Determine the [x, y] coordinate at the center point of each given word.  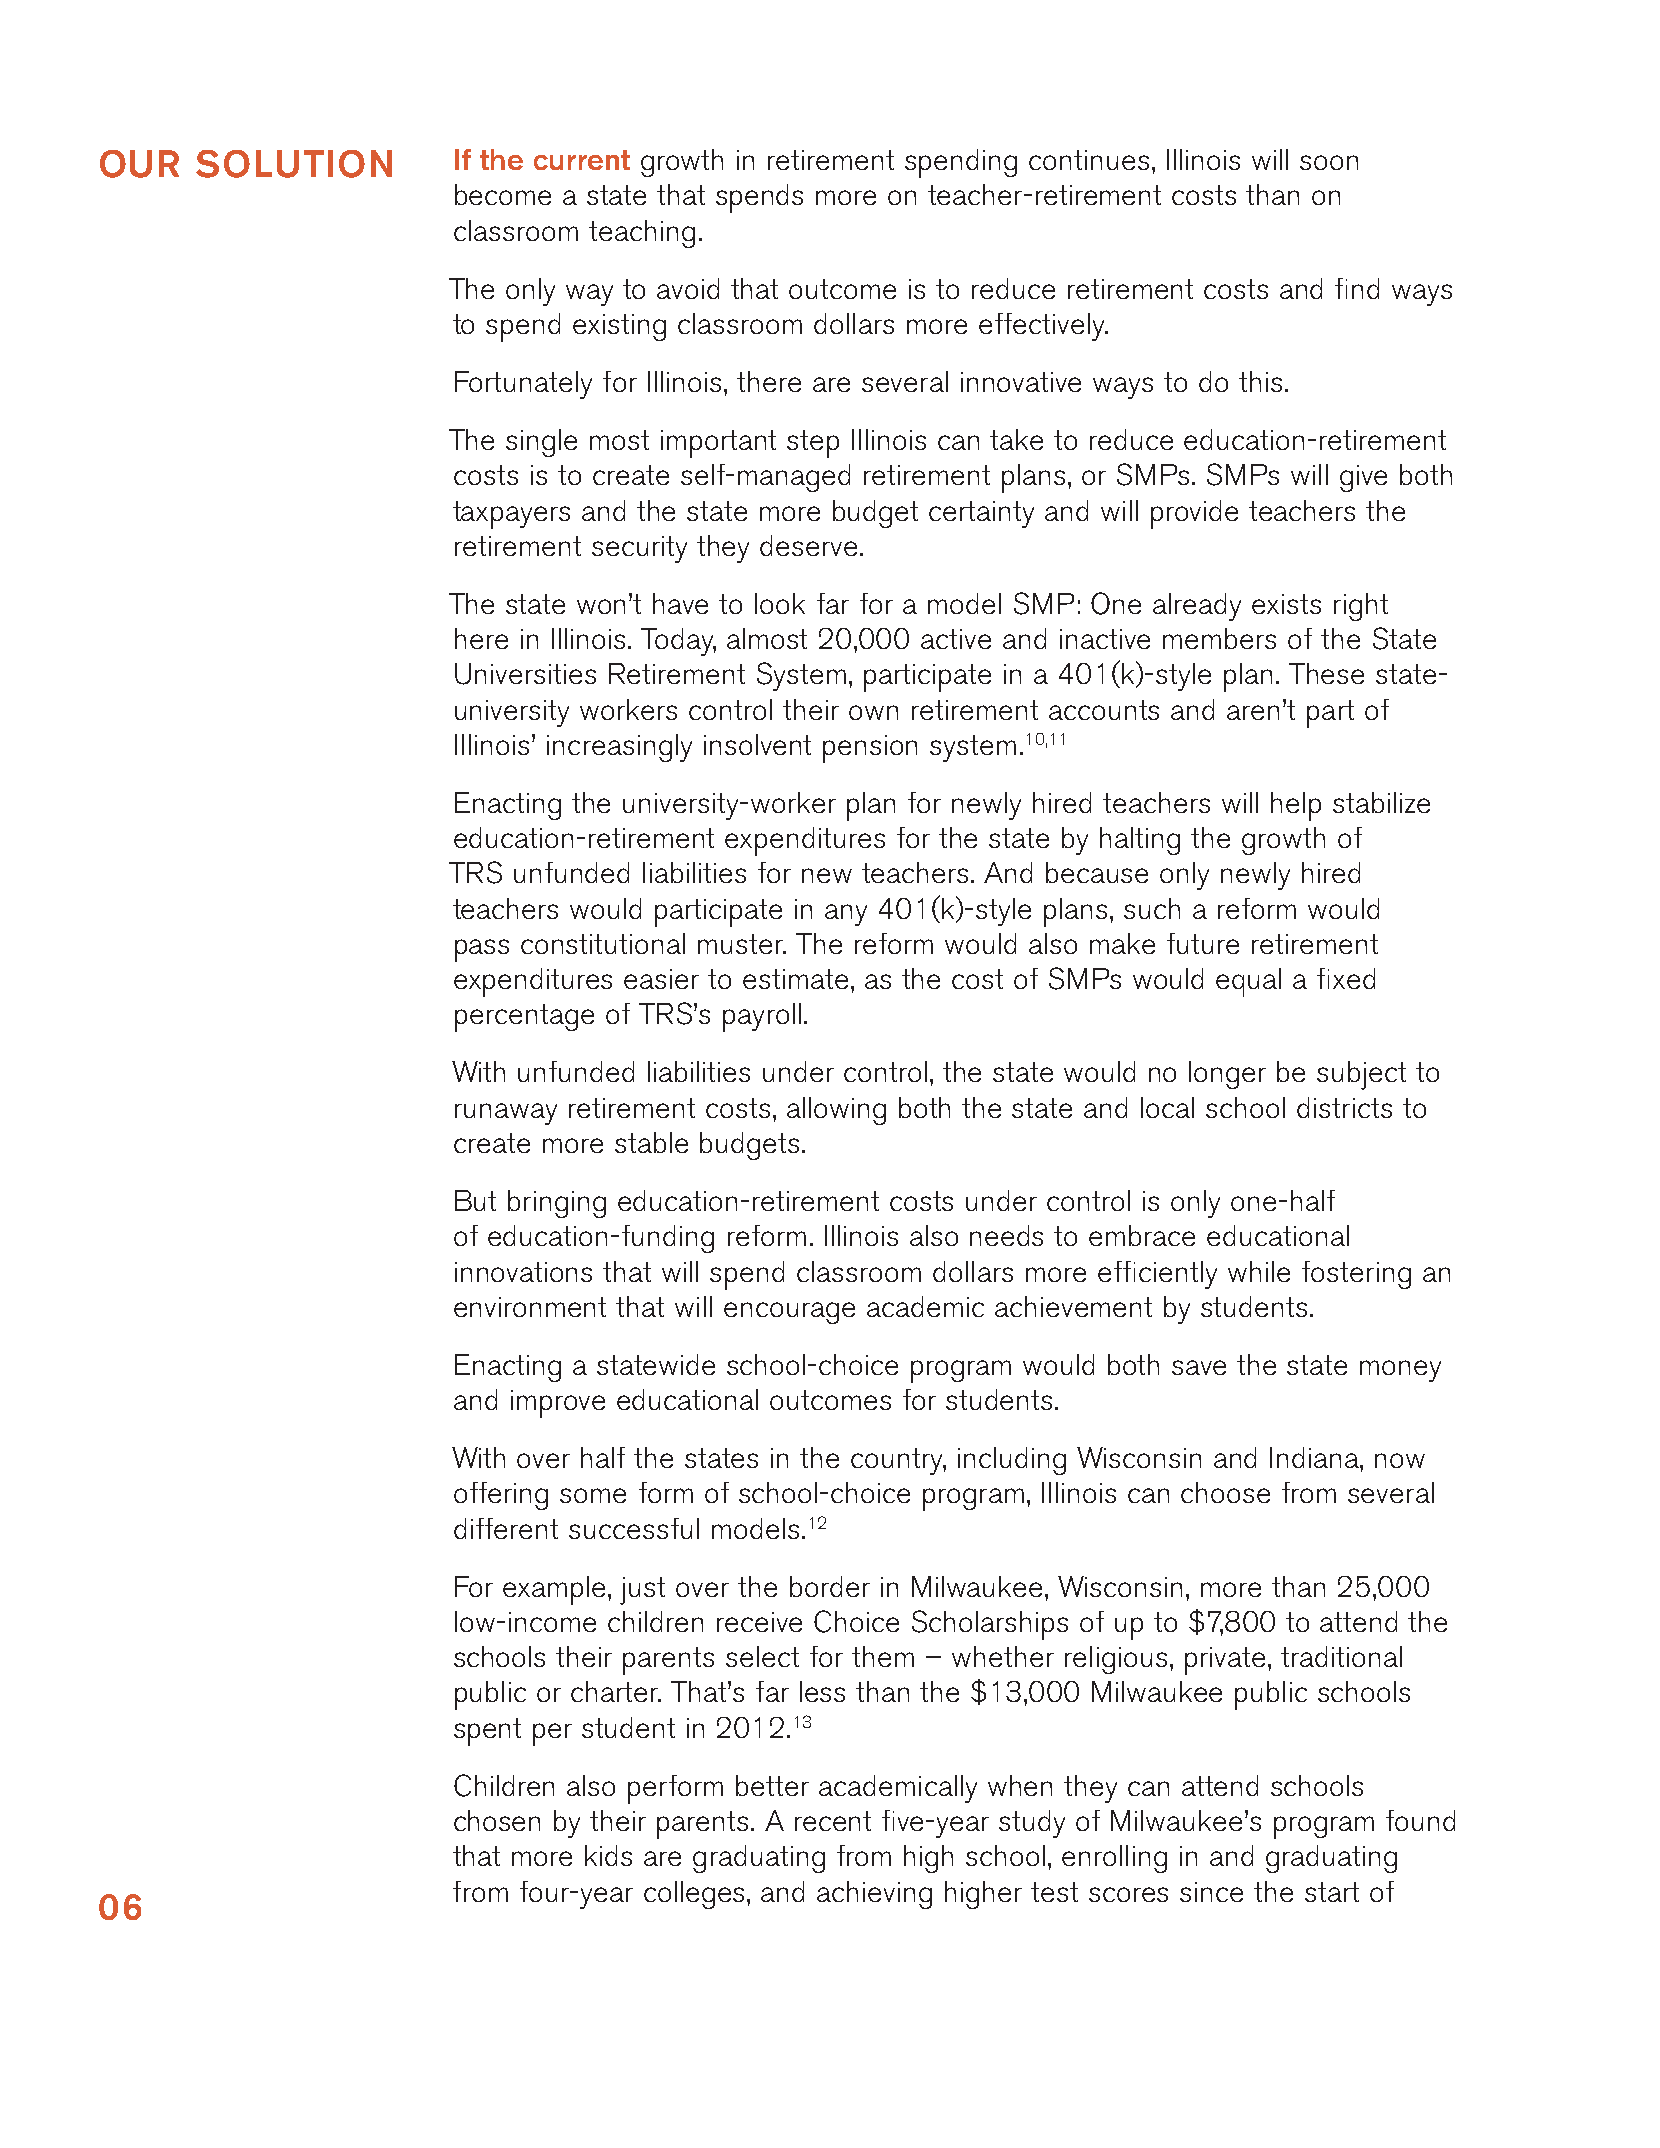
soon [1329, 162]
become [503, 194]
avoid [688, 288]
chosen [497, 1820]
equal [1248, 982]
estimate [797, 979]
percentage [524, 1018]
